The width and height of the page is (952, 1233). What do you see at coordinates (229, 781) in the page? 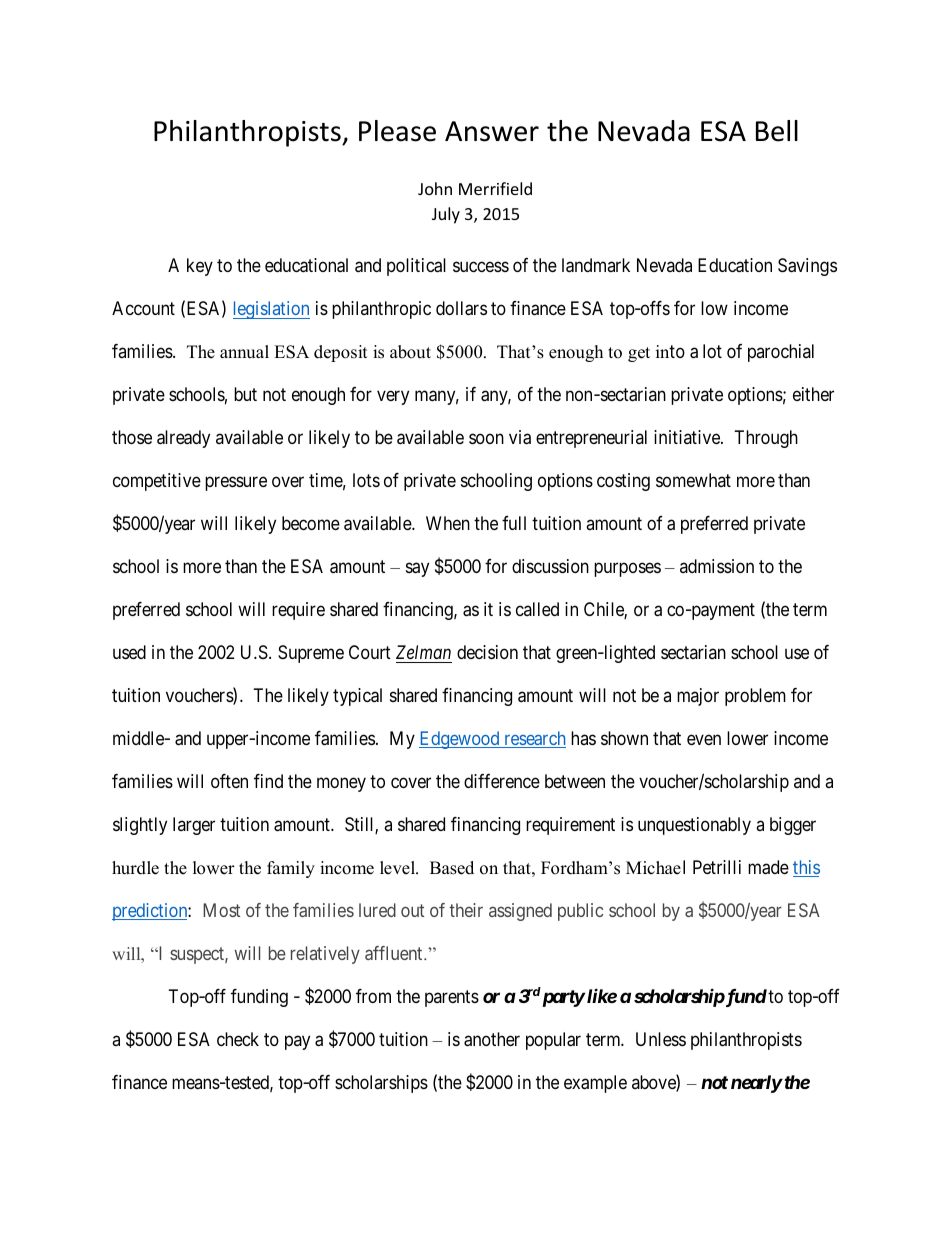
I see `often` at bounding box center [229, 781].
